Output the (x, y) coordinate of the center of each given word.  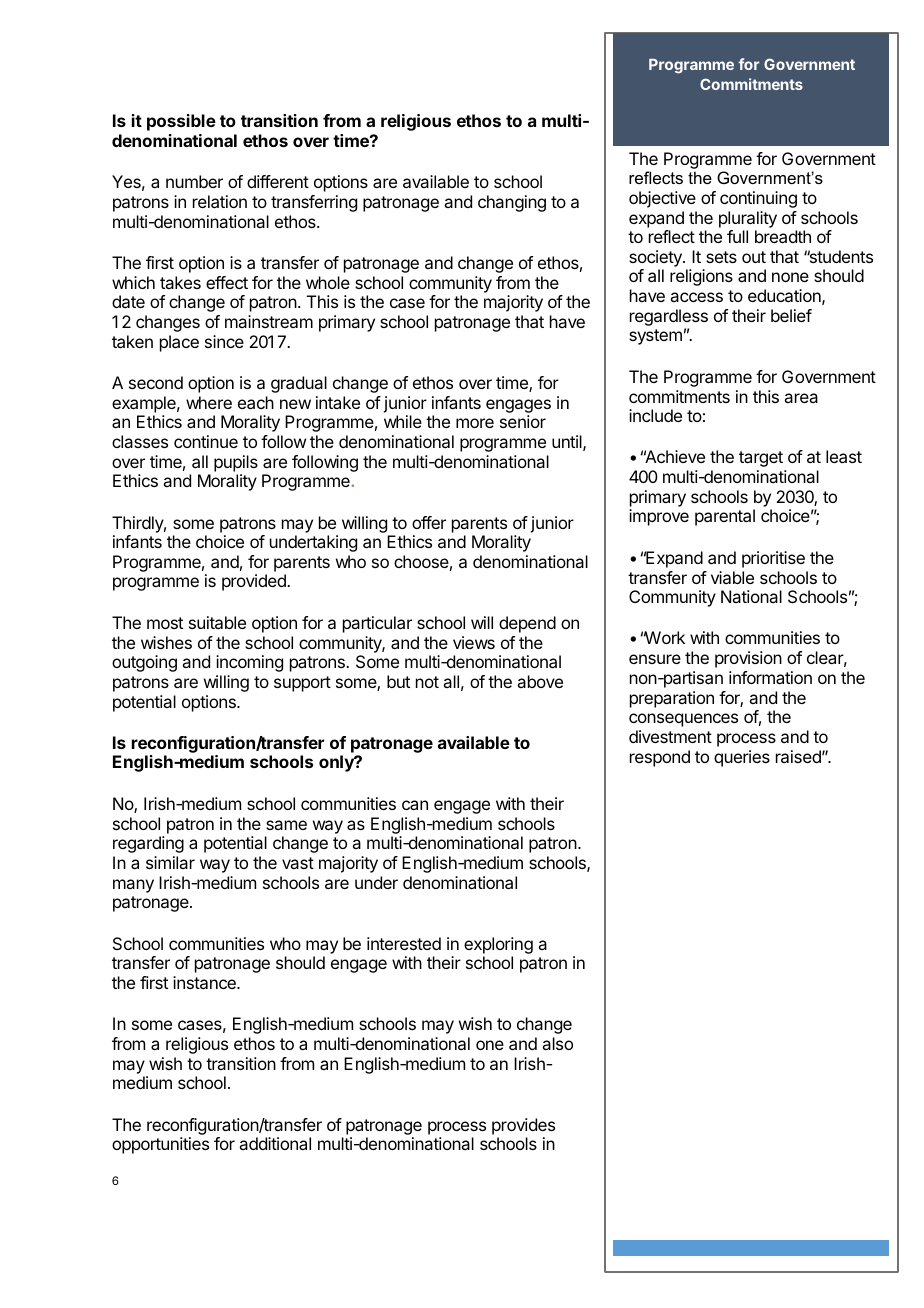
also (557, 1043)
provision (748, 659)
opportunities (160, 1145)
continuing (758, 199)
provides (523, 1126)
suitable (217, 622)
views (474, 642)
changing (512, 203)
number (194, 181)
